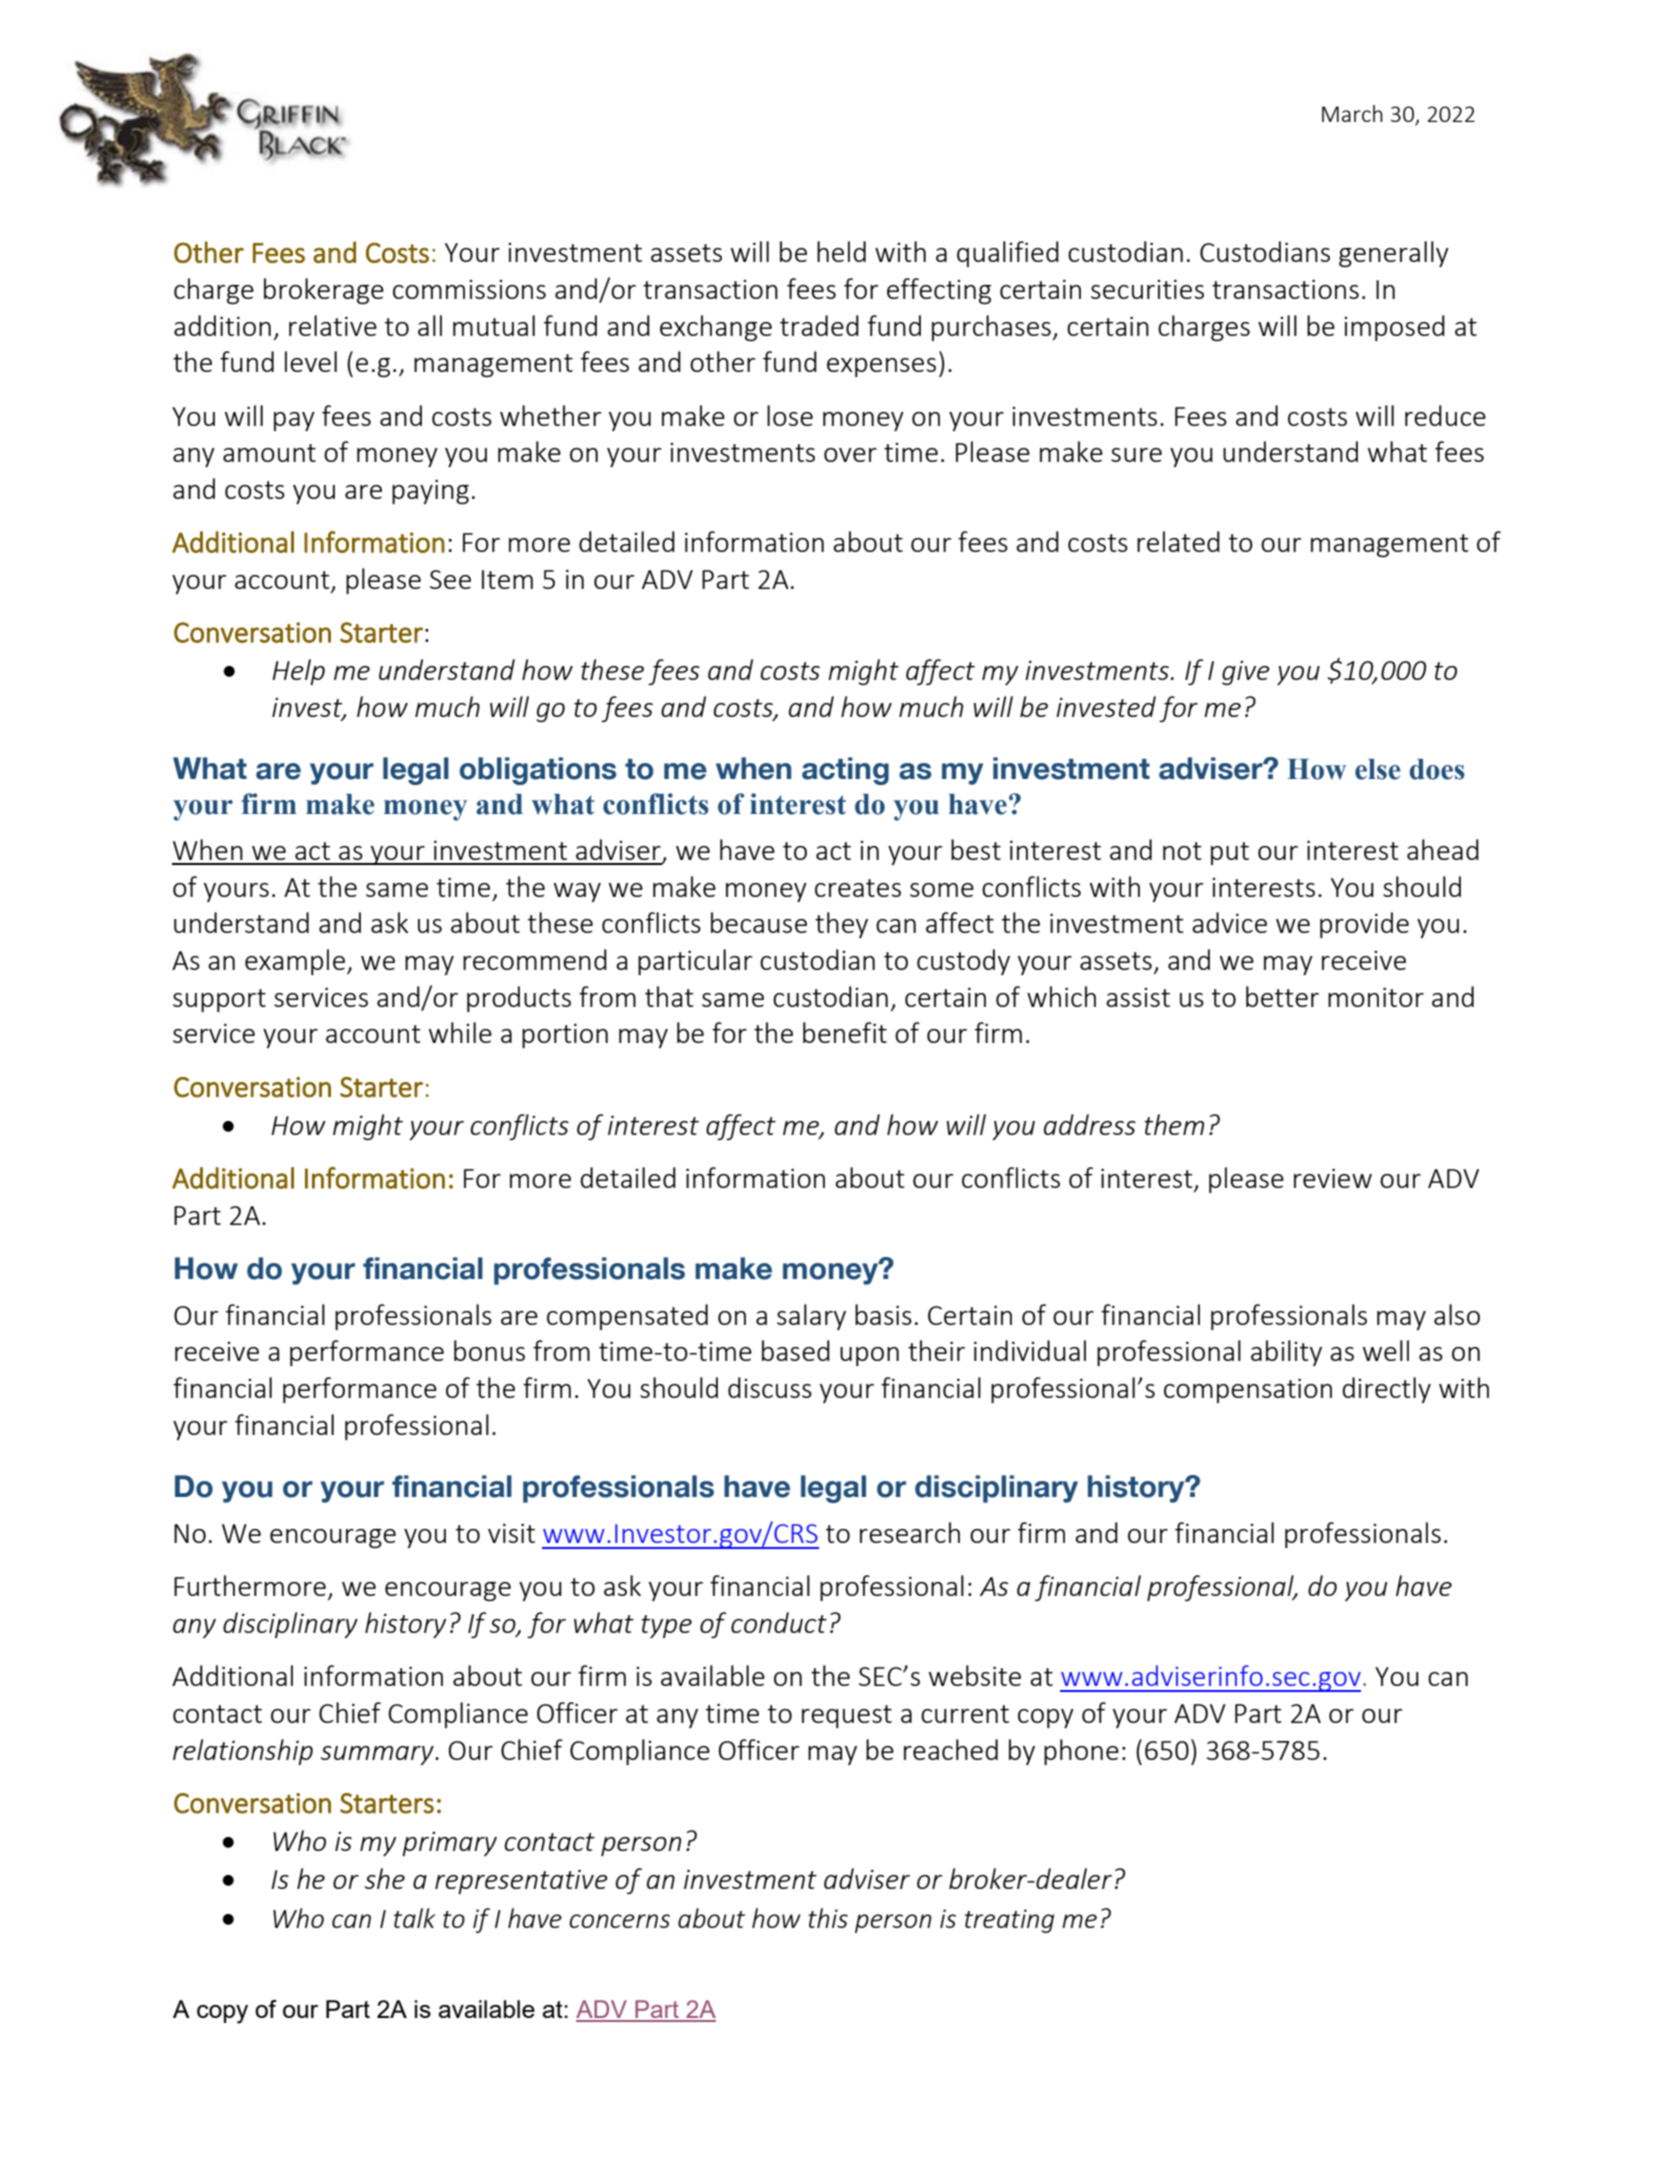  What do you see at coordinates (845, 1032) in the document?
I see `benefit` at bounding box center [845, 1032].
